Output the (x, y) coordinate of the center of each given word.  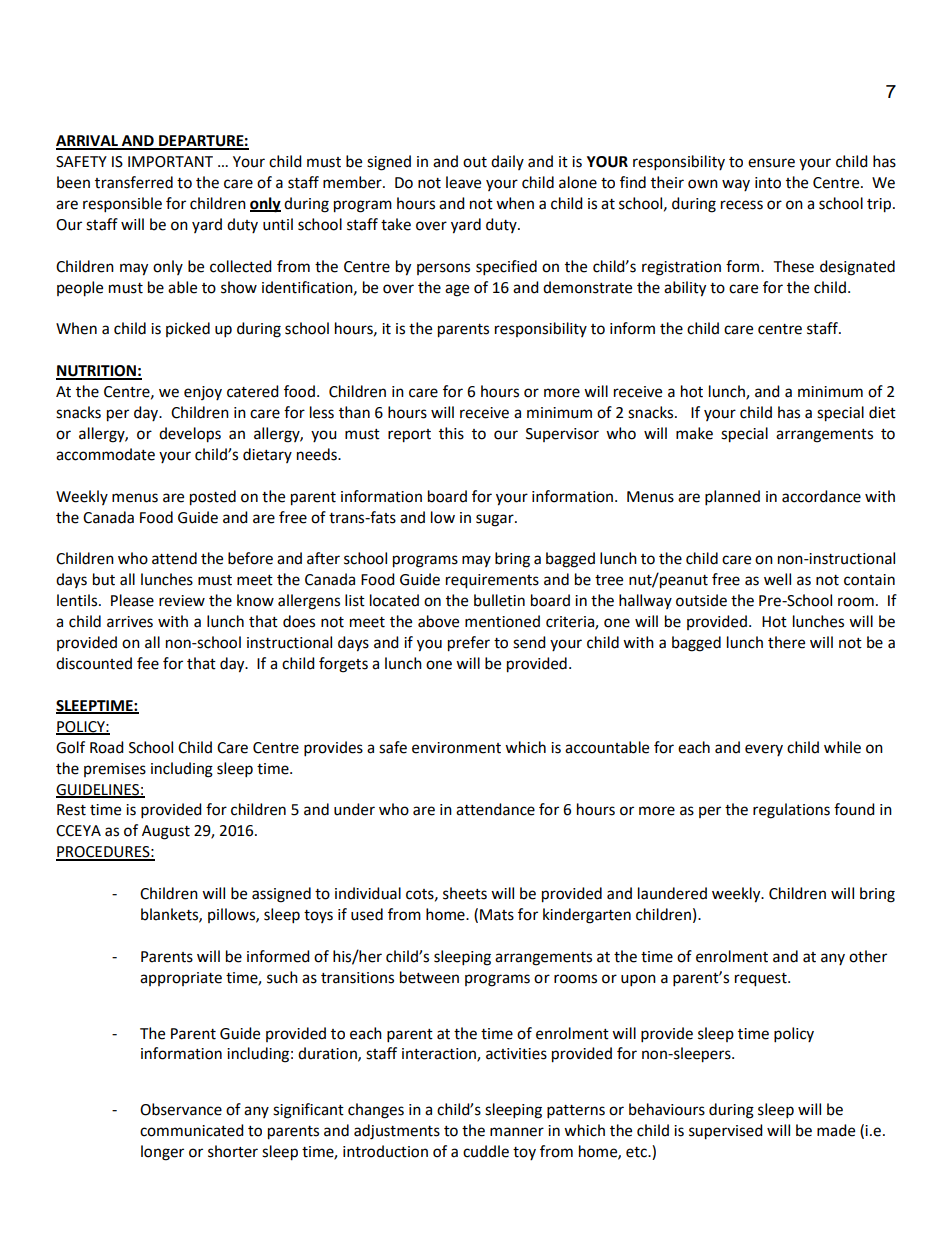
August (166, 832)
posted (213, 498)
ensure (771, 163)
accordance (821, 496)
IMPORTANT (170, 162)
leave (463, 182)
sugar (496, 520)
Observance (181, 1109)
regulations (791, 811)
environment (456, 748)
